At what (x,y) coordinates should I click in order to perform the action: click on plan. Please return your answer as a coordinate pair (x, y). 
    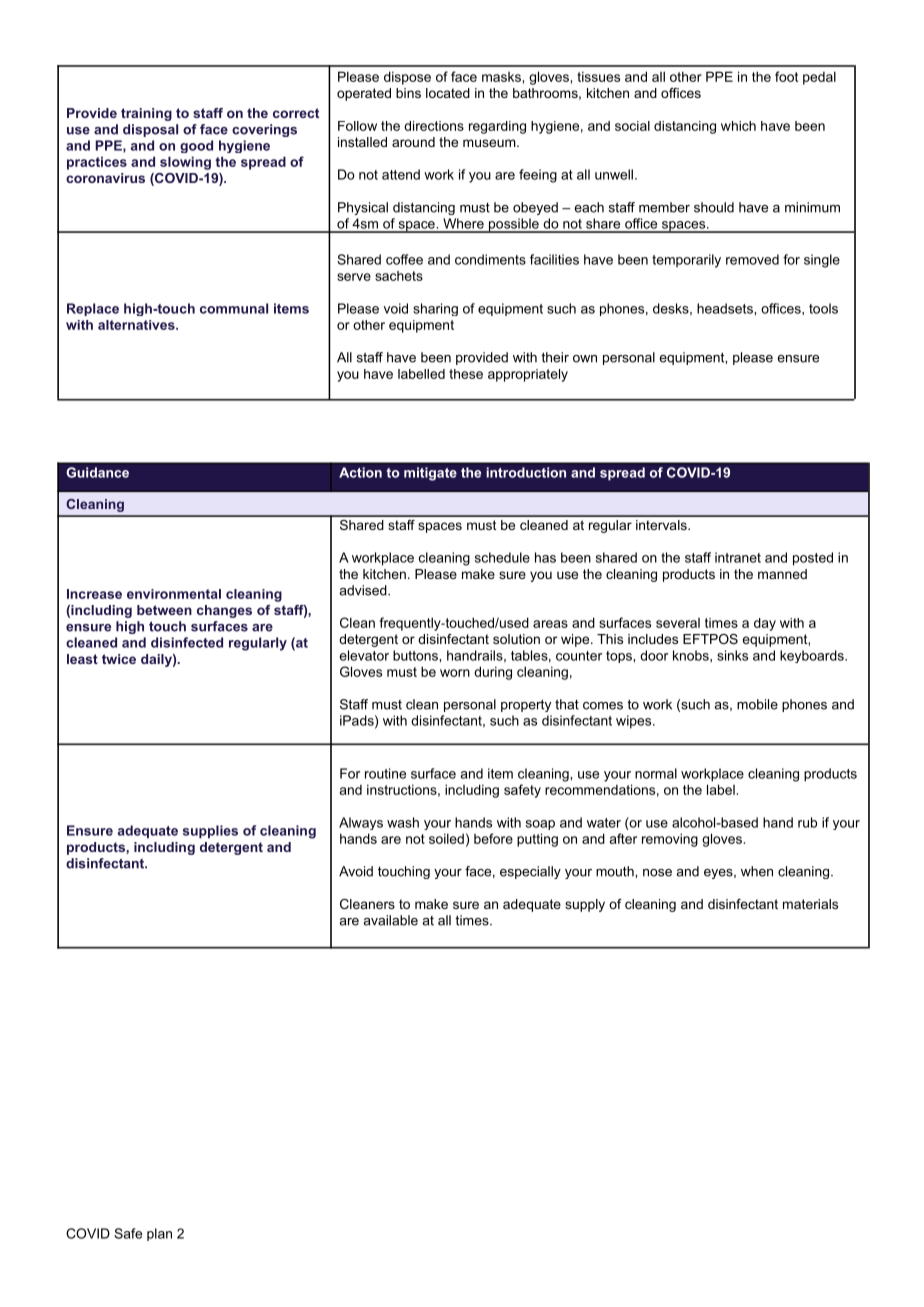
    Looking at the image, I should click on (159, 1234).
